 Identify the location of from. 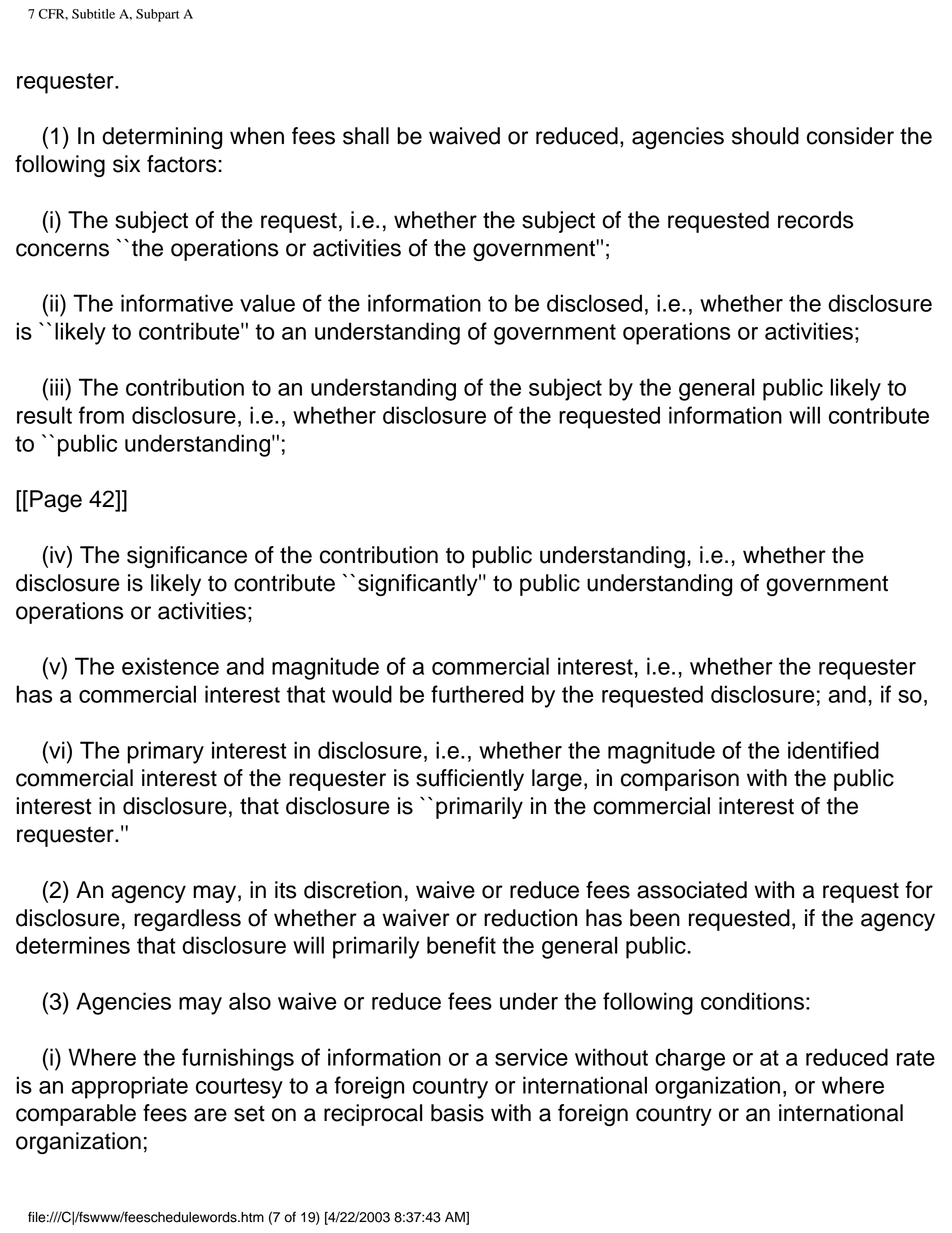
(101, 415).
